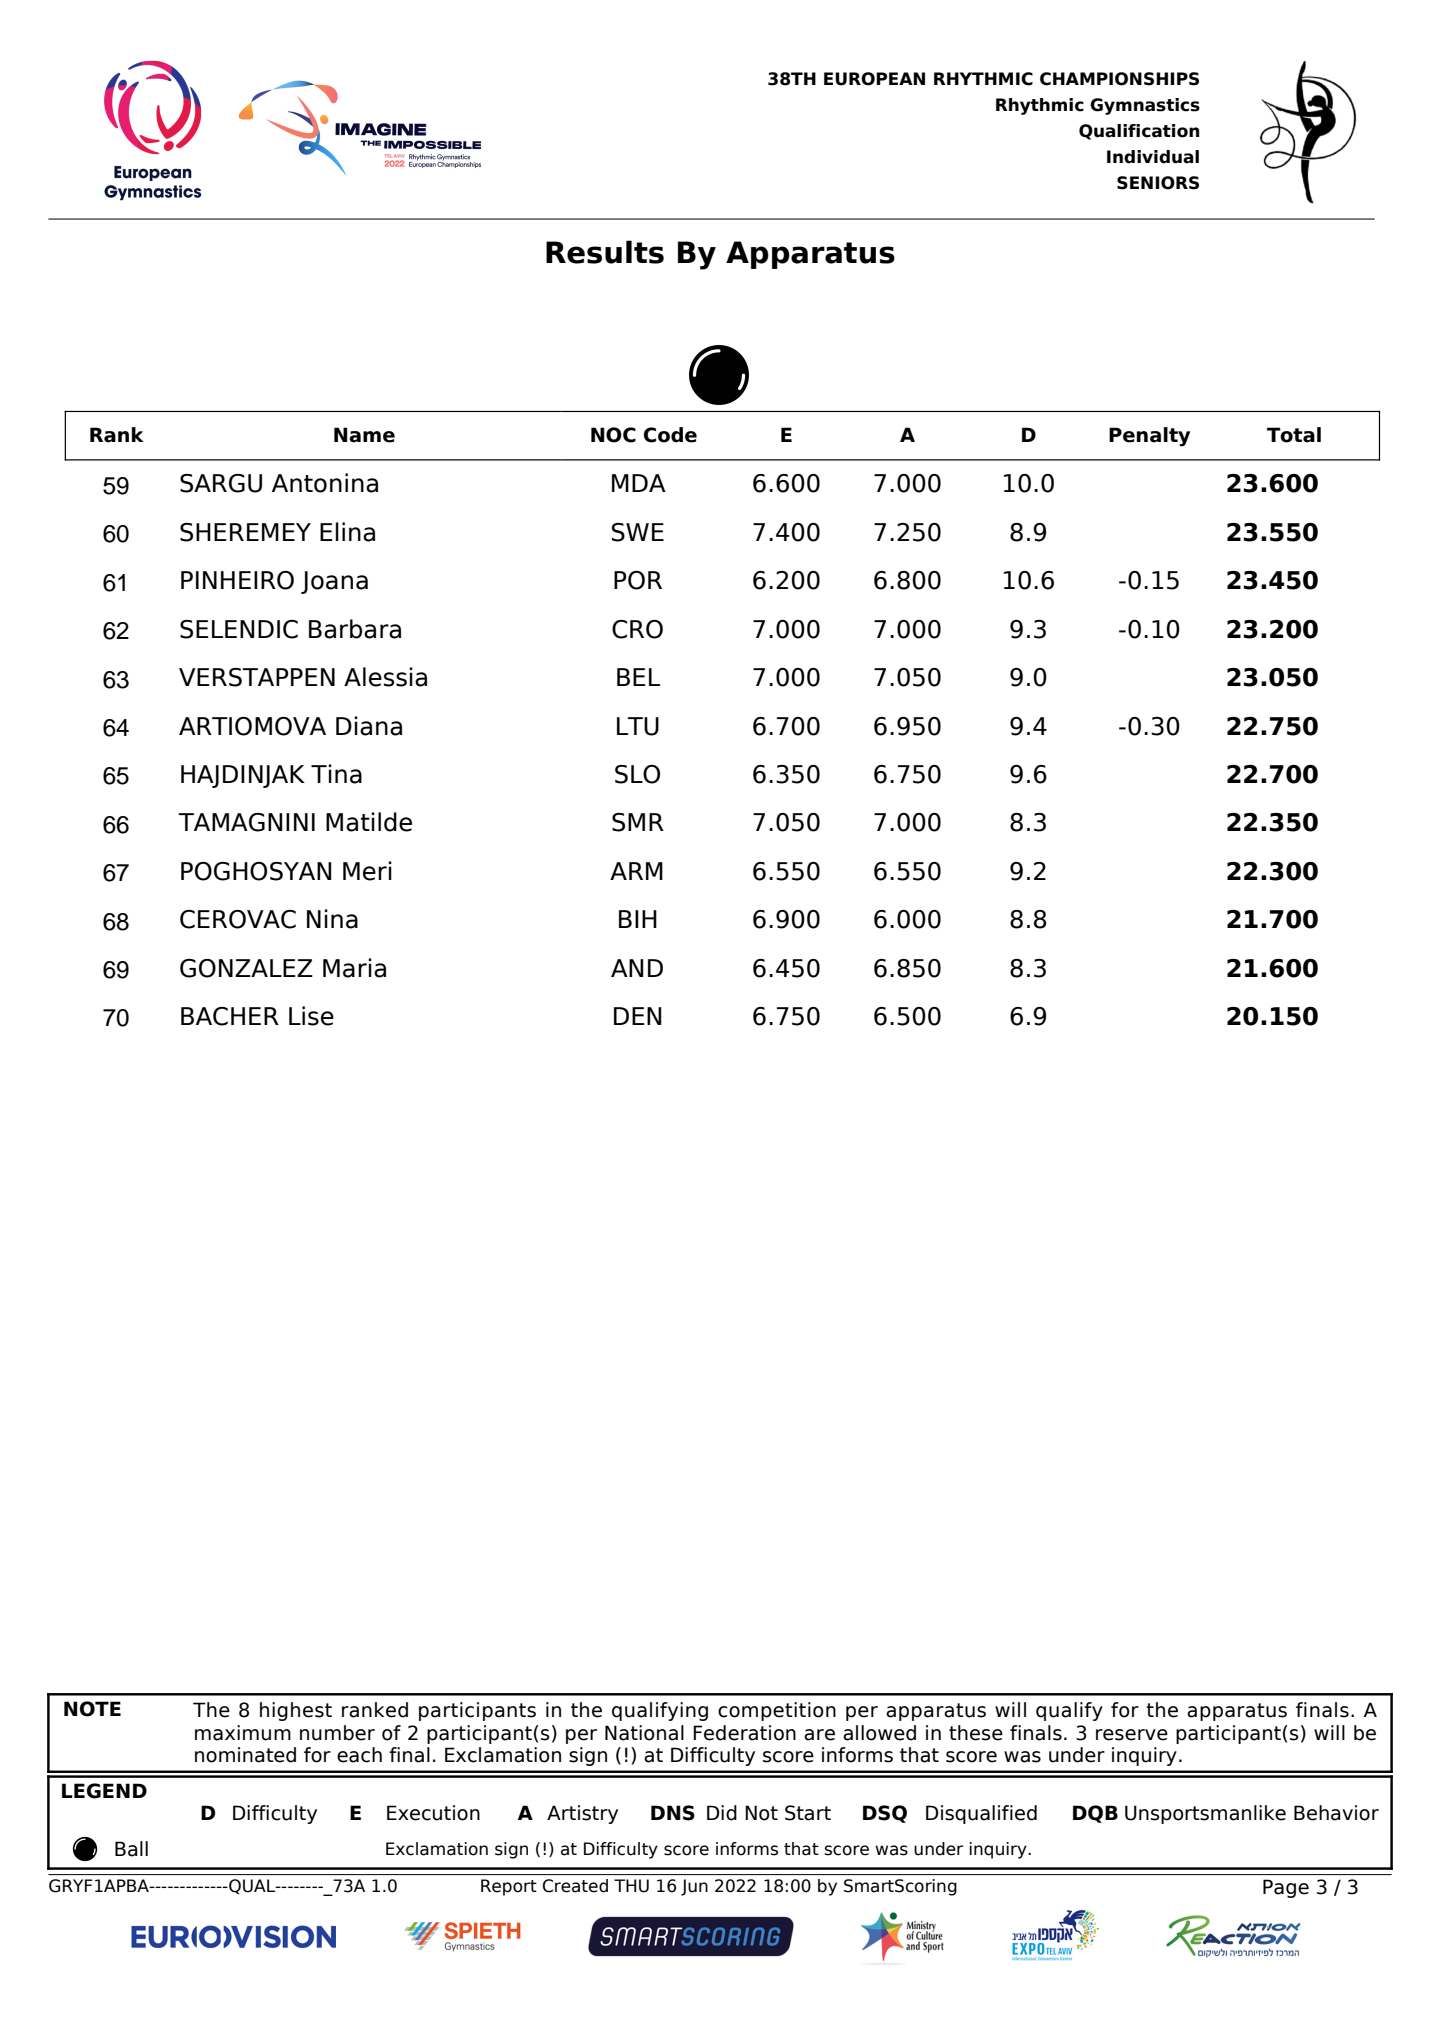 This screenshot has width=1440, height=2038. I want to click on Individual, so click(1153, 157).
